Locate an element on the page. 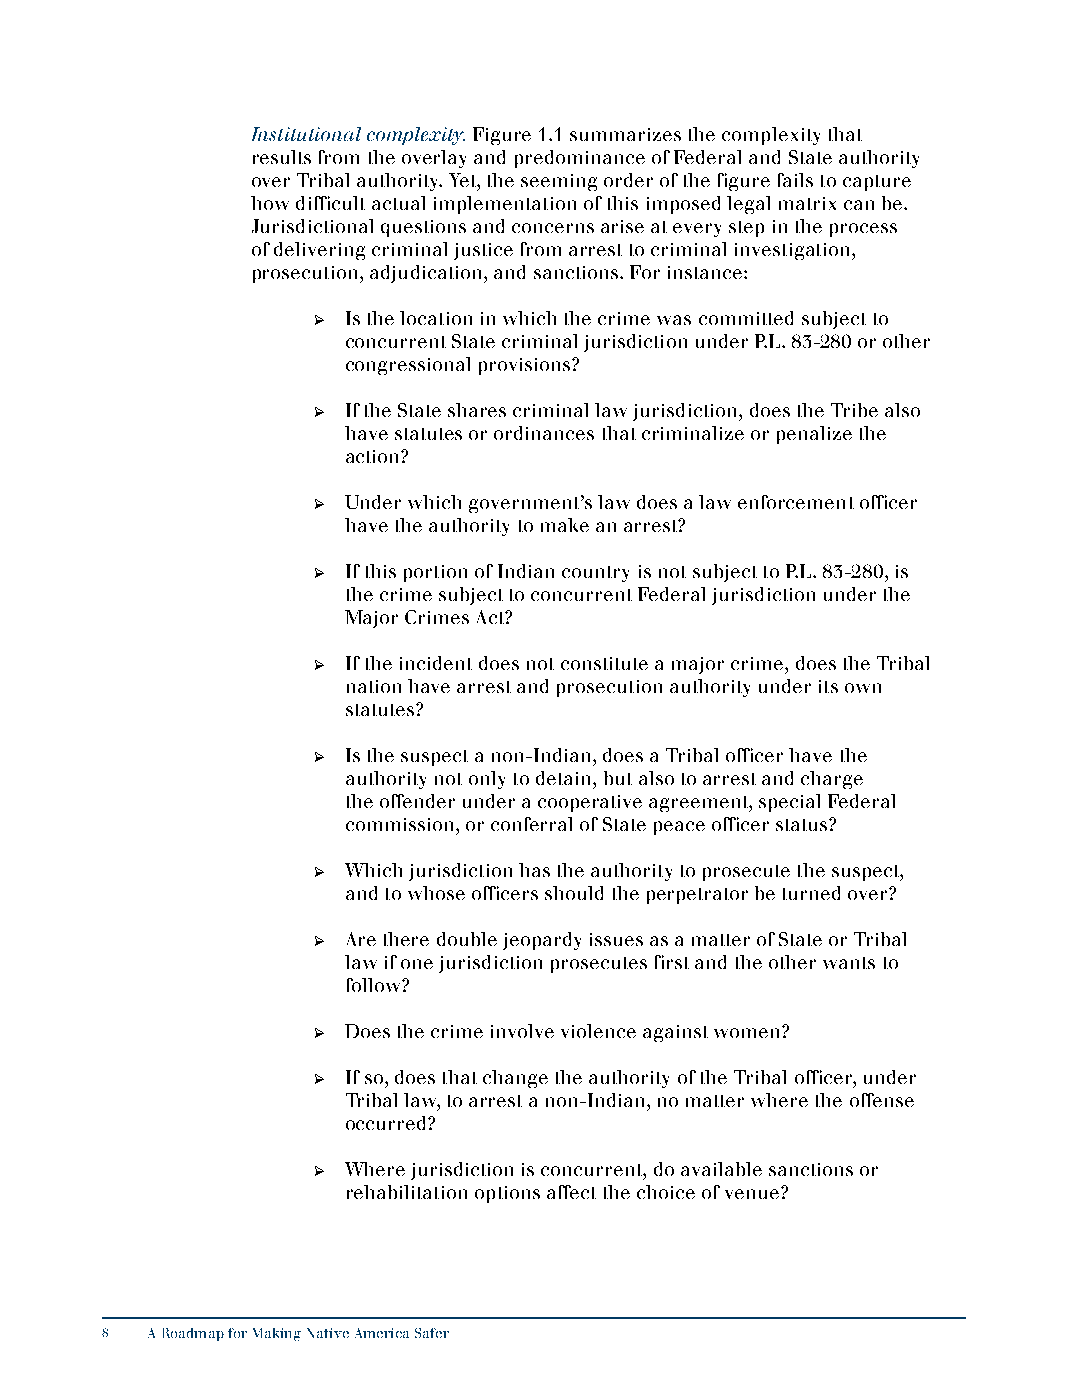  fails is located at coordinates (795, 180).
